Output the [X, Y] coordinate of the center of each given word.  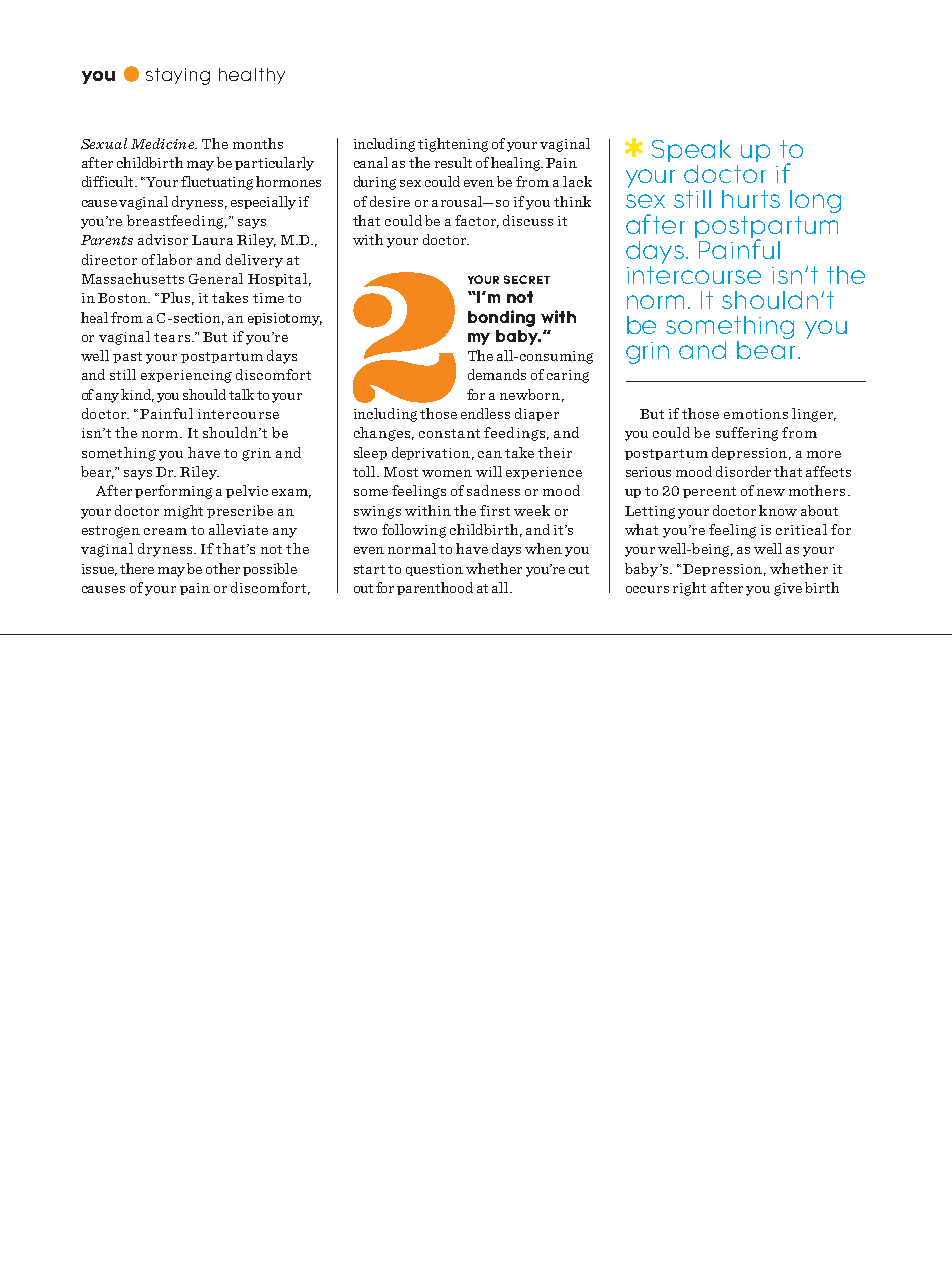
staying [178, 76]
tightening [453, 145]
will [489, 471]
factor [477, 221]
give [788, 589]
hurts [751, 199]
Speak [691, 151]
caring [568, 376]
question [434, 570]
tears [172, 337]
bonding [501, 318]
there [137, 568]
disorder [743, 471]
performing [173, 492]
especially [263, 203]
